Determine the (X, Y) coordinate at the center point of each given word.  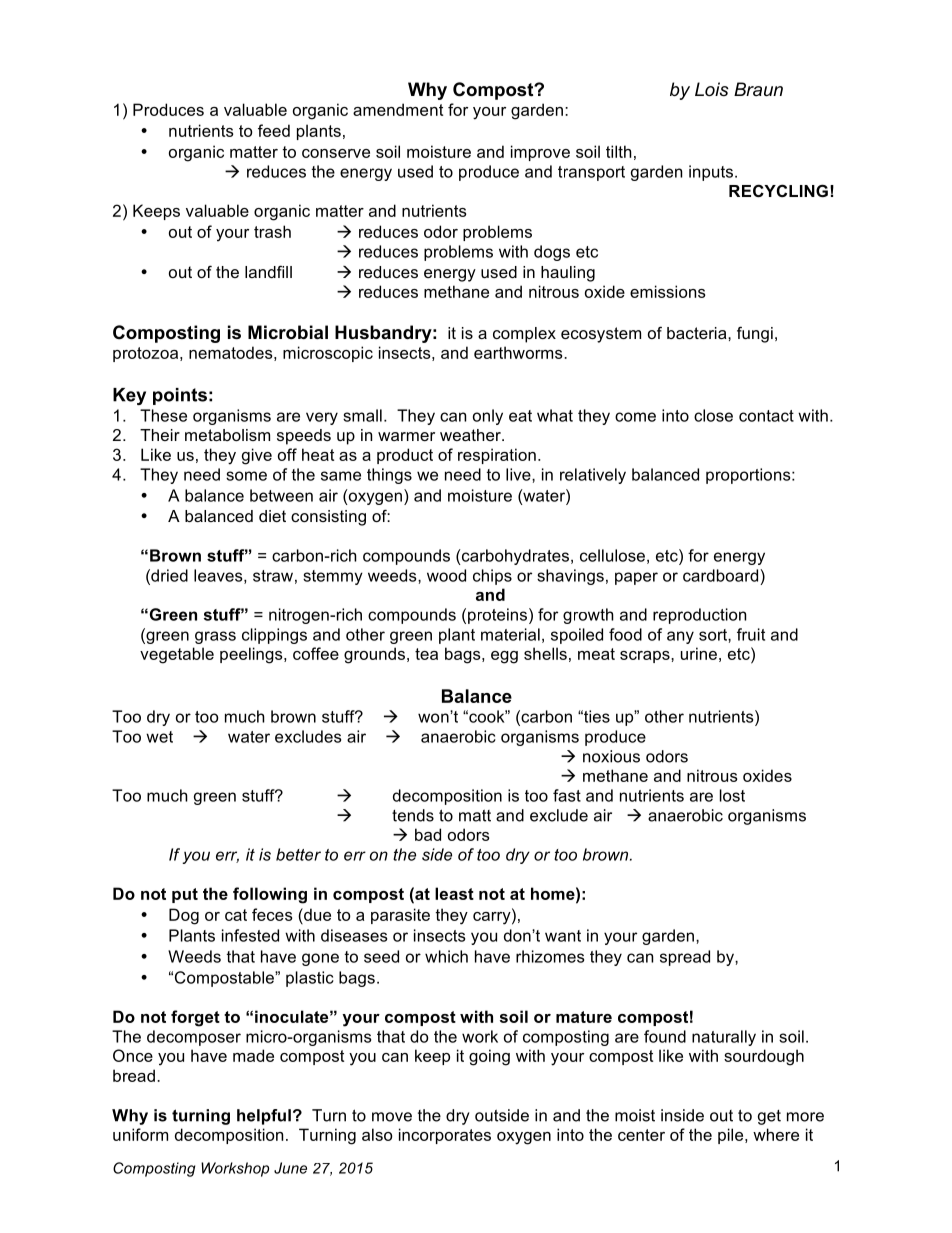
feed (274, 130)
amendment (398, 109)
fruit (751, 634)
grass (215, 637)
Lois (712, 89)
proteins (499, 616)
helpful (264, 1117)
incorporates (445, 1136)
